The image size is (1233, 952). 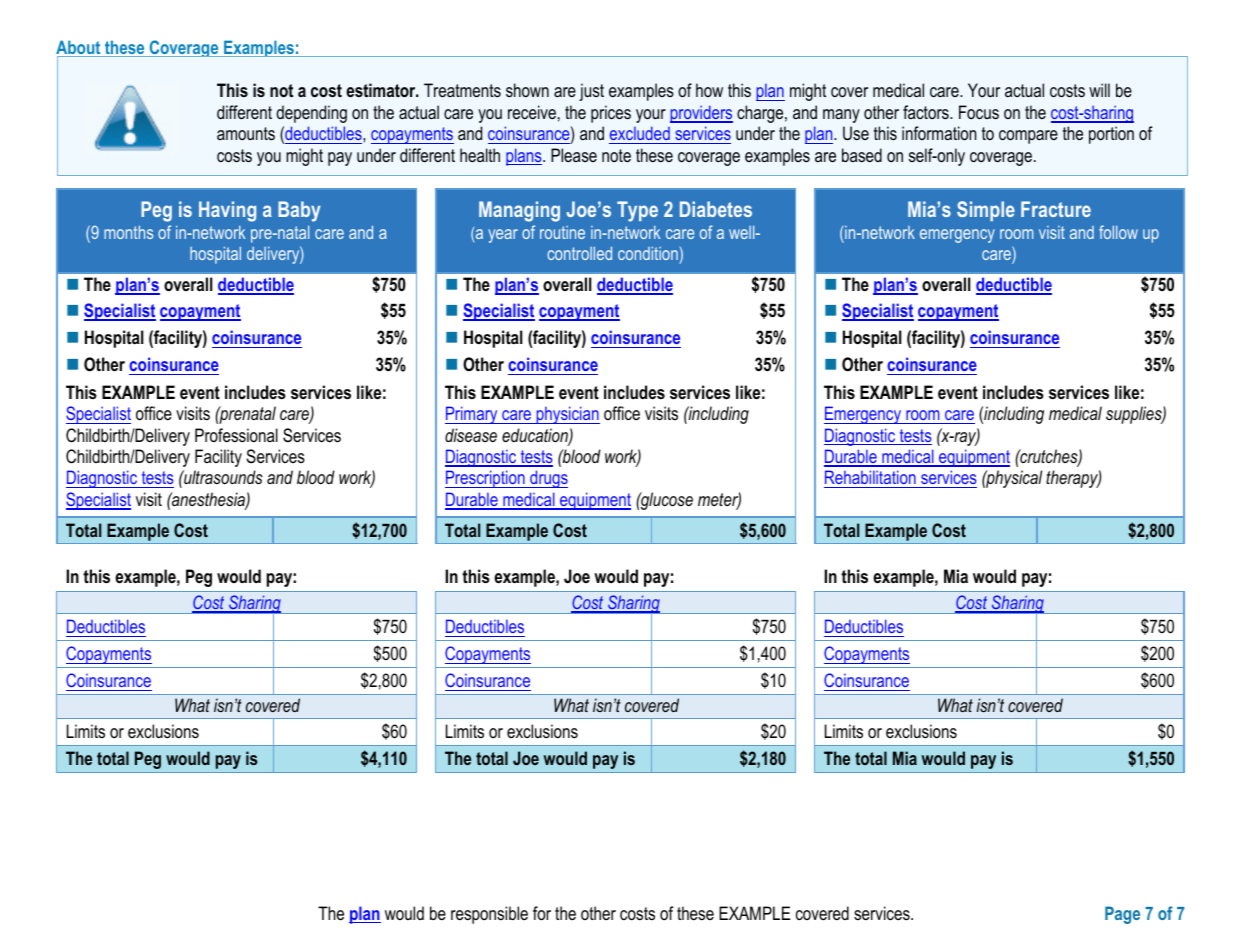 What do you see at coordinates (567, 415) in the document?
I see `physician` at bounding box center [567, 415].
